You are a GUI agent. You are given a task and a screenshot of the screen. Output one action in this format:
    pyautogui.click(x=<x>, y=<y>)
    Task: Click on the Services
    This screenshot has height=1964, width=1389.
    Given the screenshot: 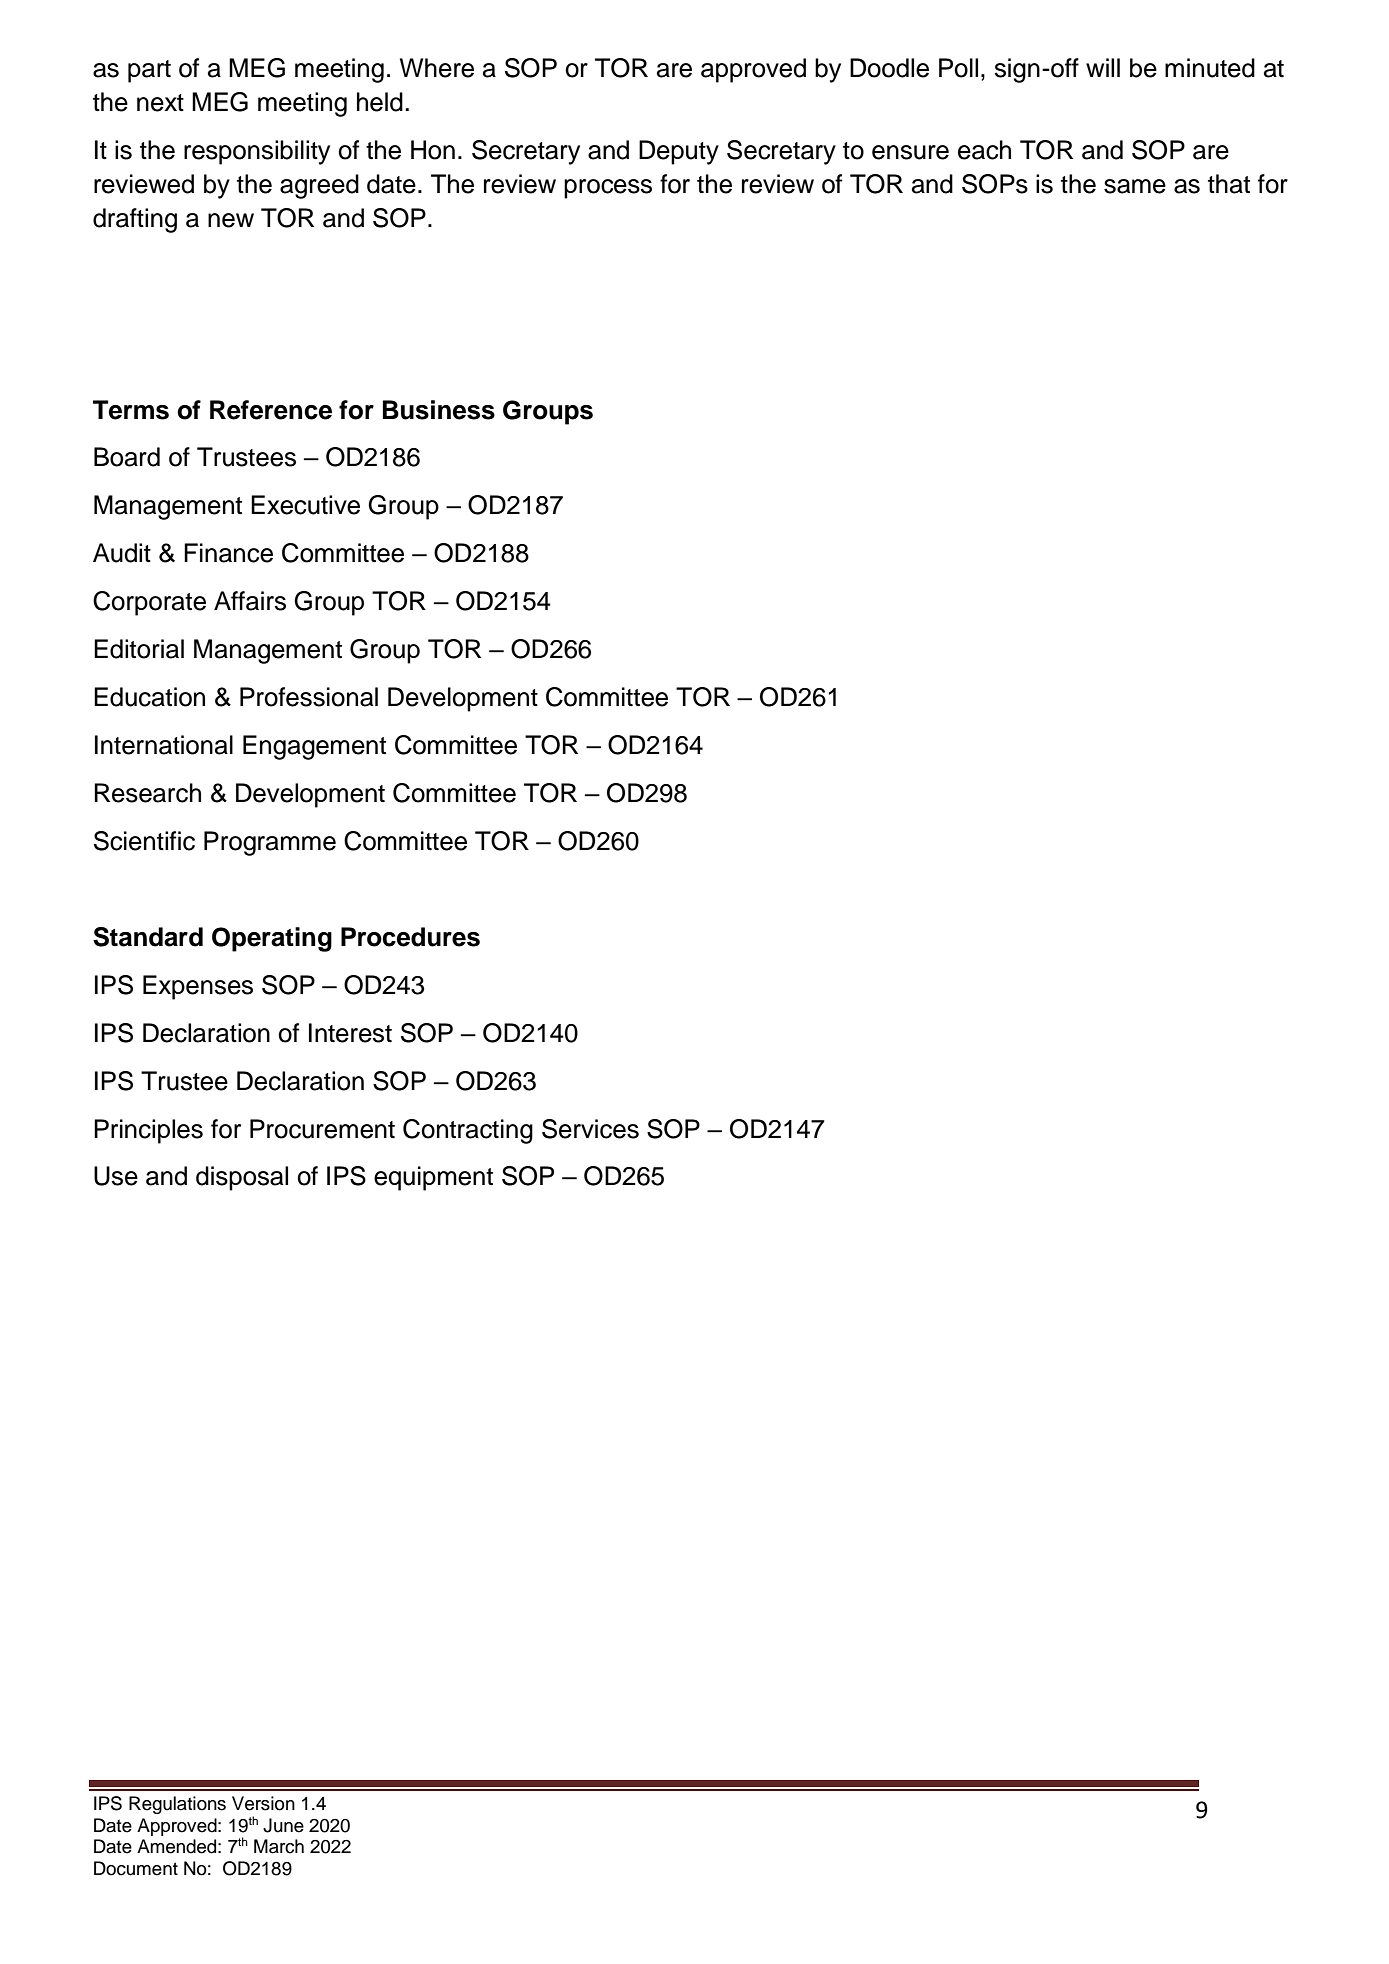 What is the action you would take?
    pyautogui.click(x=590, y=1129)
